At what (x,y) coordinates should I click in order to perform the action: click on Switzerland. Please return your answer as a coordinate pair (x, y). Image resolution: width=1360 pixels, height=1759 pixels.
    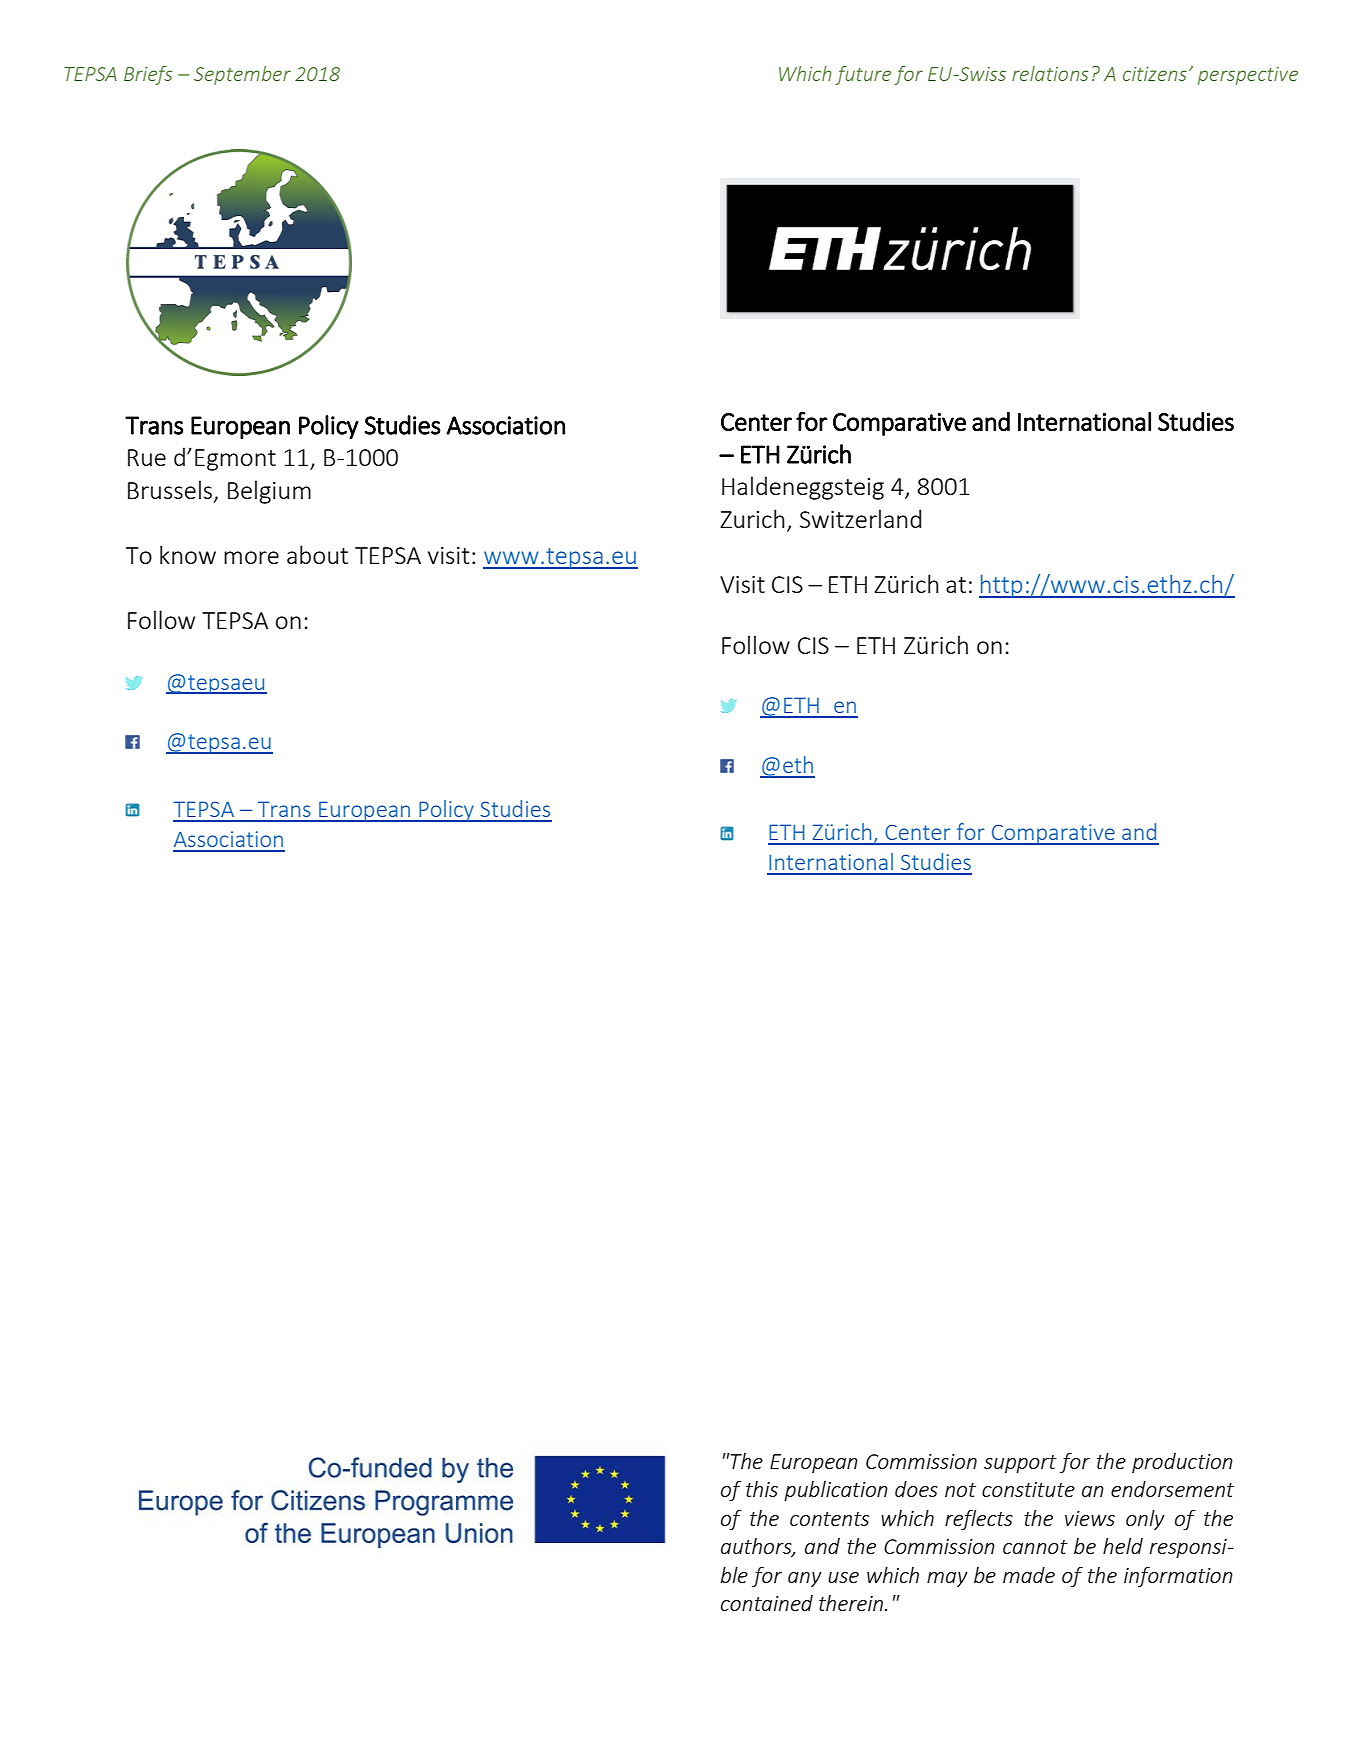
    Looking at the image, I should click on (860, 518).
